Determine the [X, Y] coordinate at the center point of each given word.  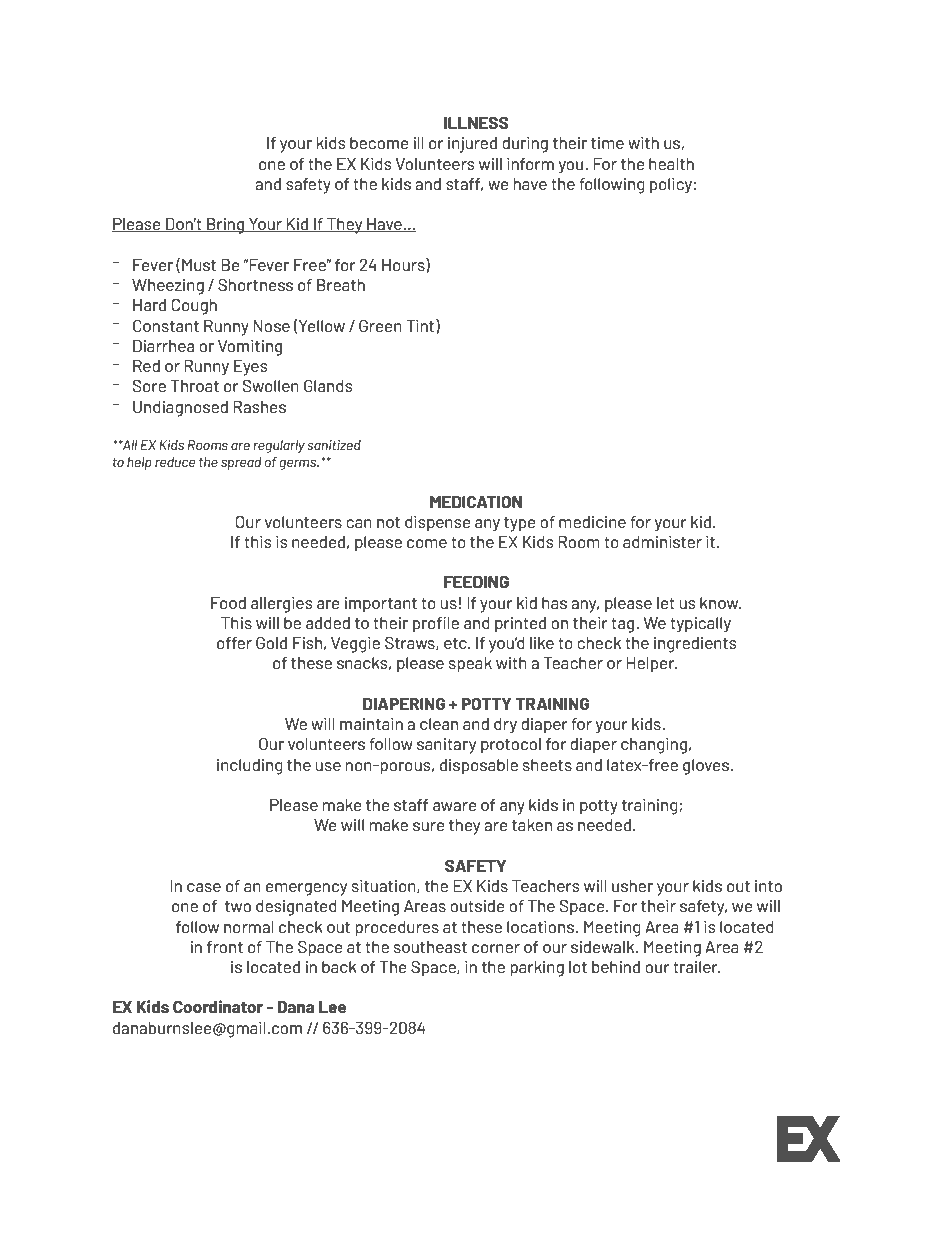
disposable [479, 767]
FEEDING [476, 582]
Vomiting [250, 348]
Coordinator [218, 1006]
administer [662, 542]
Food [228, 603]
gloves [706, 767]
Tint [421, 326]
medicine [592, 522]
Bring [226, 226]
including [250, 767]
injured [472, 145]
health [671, 164]
